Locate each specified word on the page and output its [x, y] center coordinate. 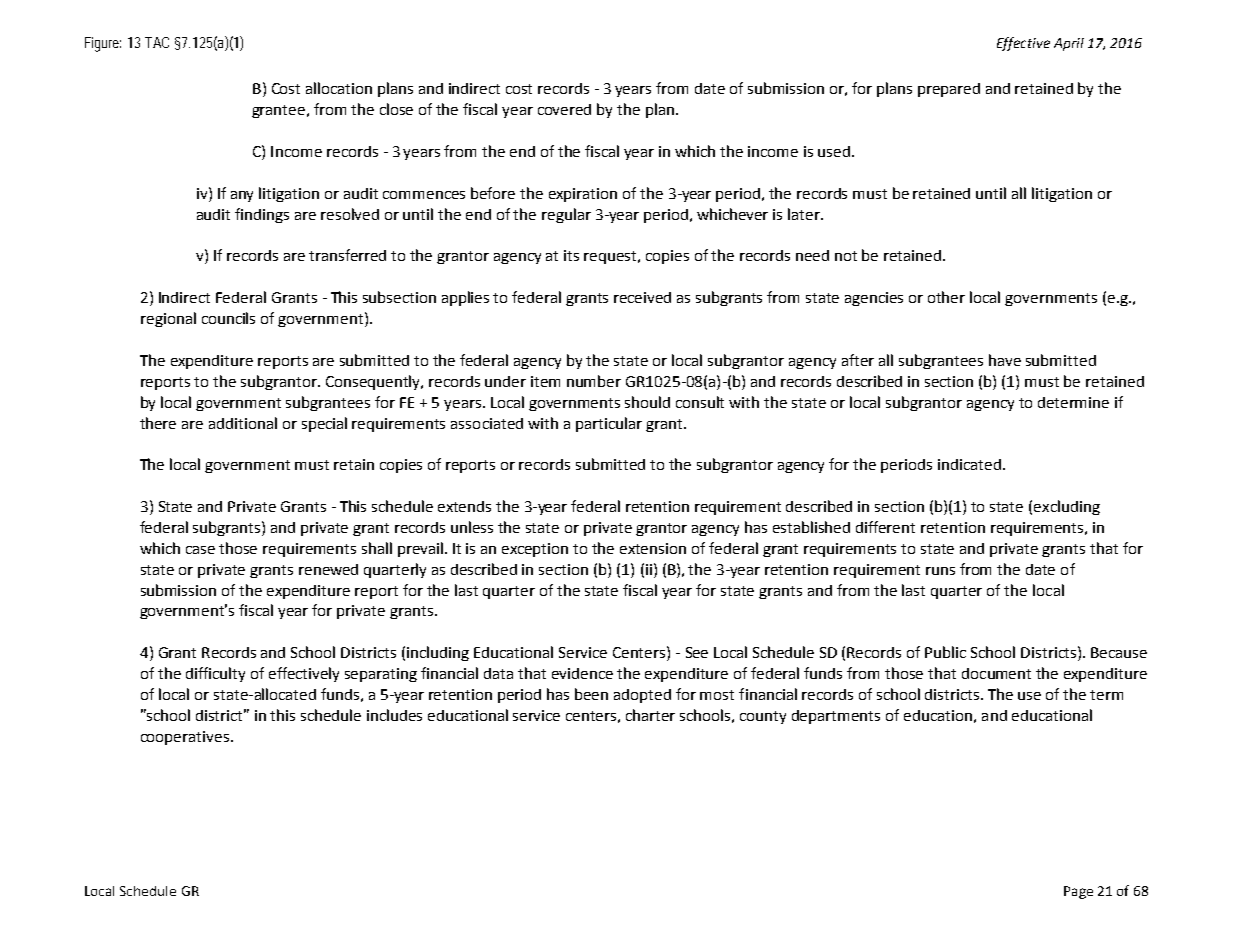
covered [564, 109]
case [200, 550]
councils [228, 318]
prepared [949, 90]
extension [653, 548]
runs [940, 571]
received [642, 297]
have [1005, 360]
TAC [157, 42]
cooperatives [186, 738]
